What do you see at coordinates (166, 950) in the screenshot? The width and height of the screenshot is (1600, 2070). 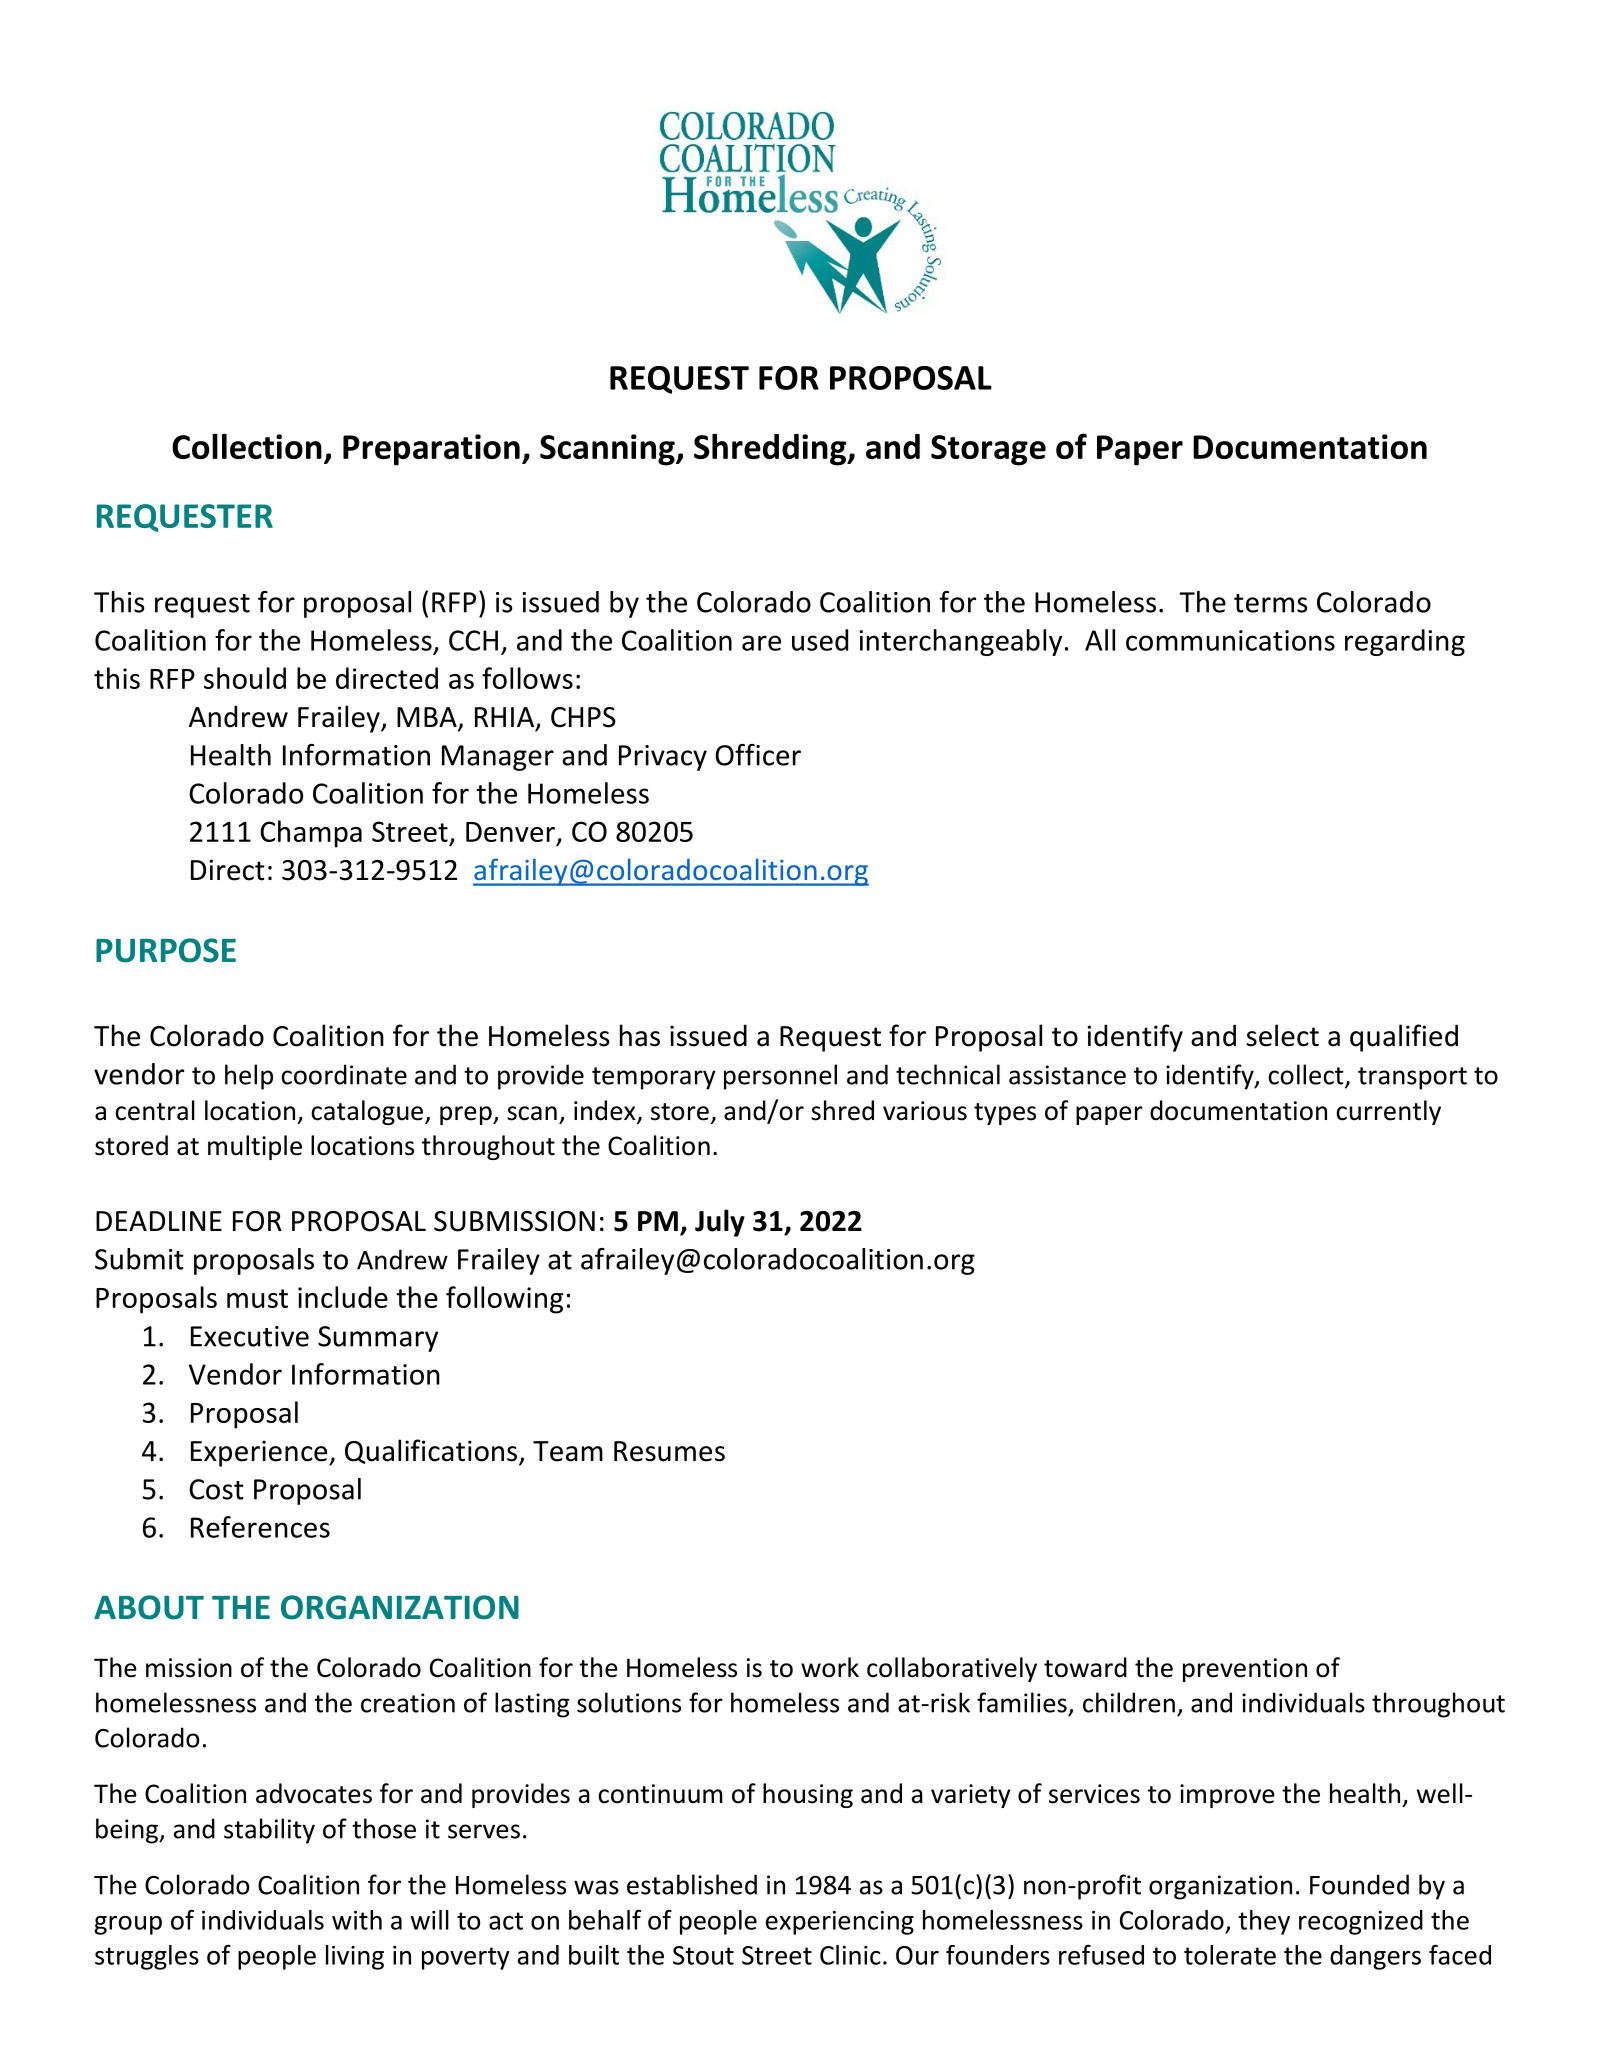 I see `PURPOSE` at bounding box center [166, 950].
